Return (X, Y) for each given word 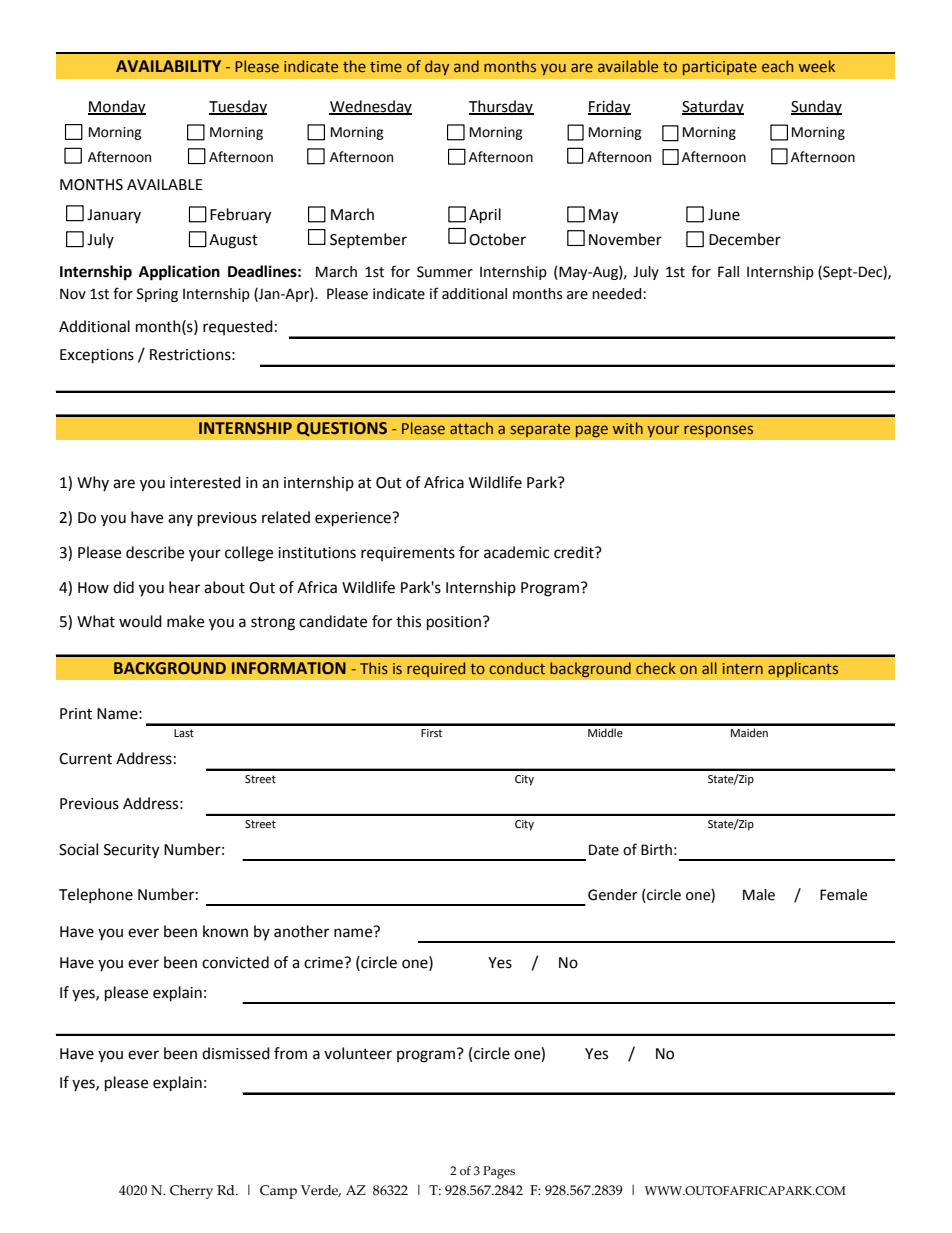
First (431, 733)
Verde (321, 1191)
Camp (278, 1192)
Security (132, 851)
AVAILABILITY (168, 66)
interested (205, 482)
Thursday (501, 107)
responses (719, 431)
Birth (656, 850)
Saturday (713, 107)
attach (471, 428)
